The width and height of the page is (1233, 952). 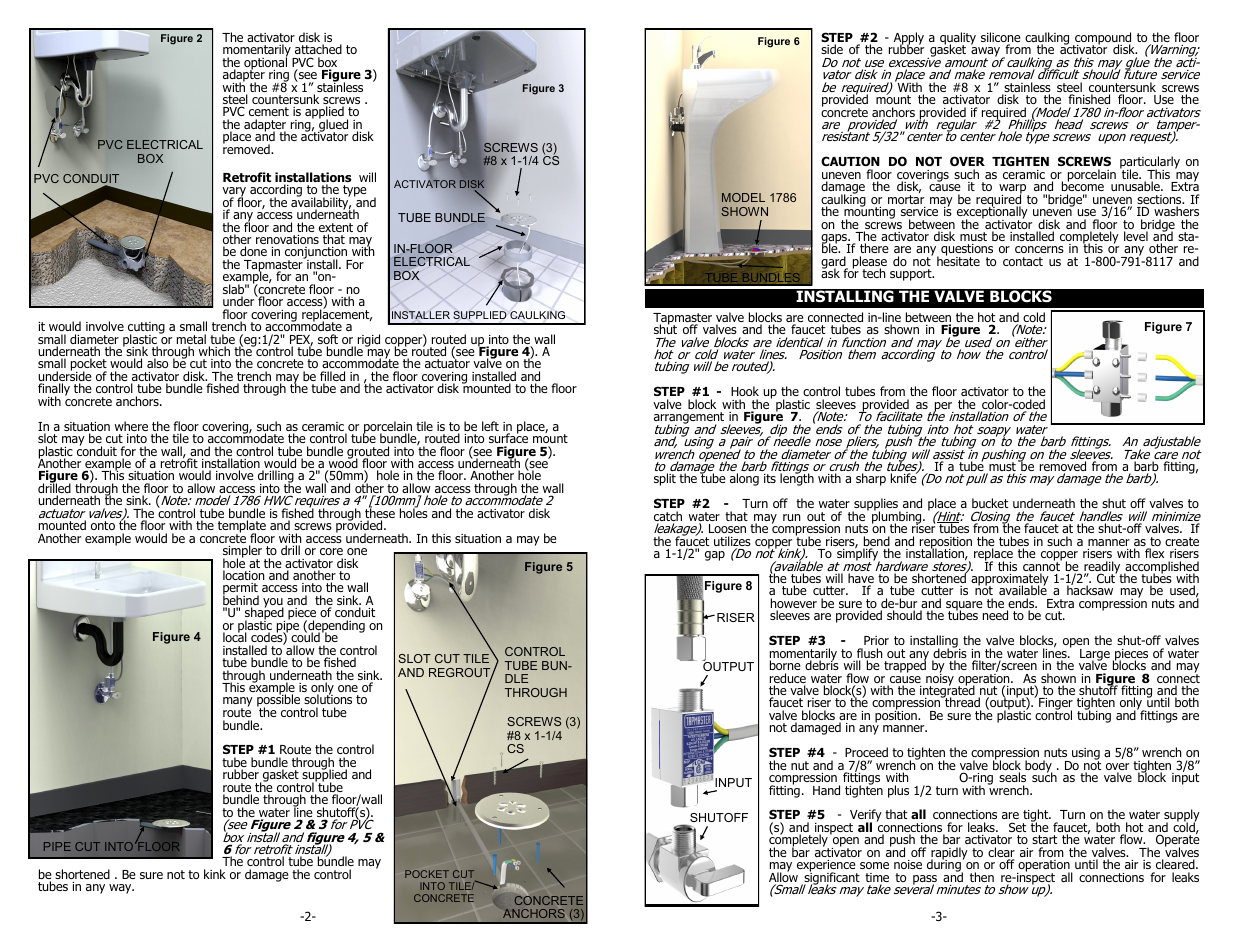 I want to click on silicone, so click(x=1001, y=38).
